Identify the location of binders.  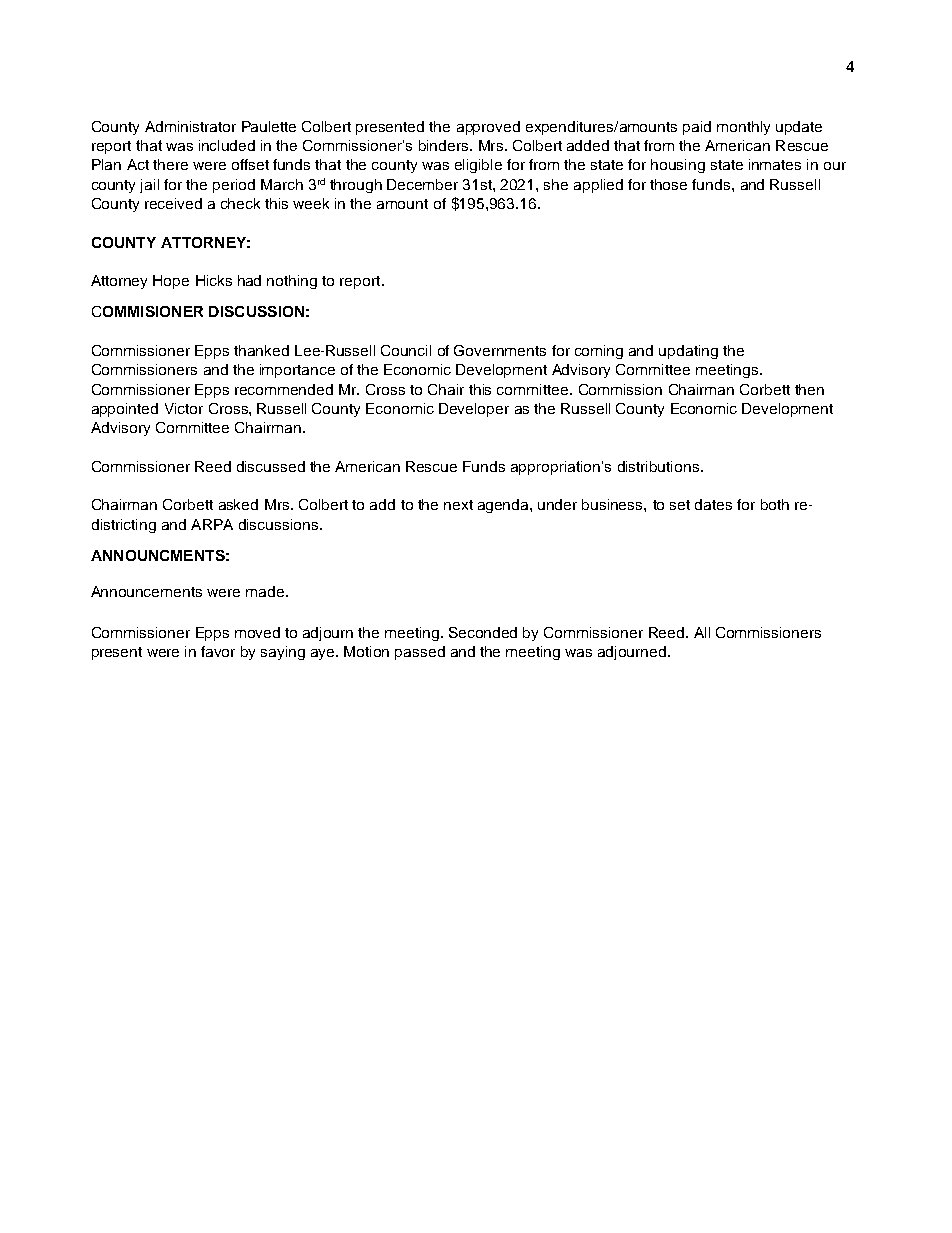
(445, 145).
